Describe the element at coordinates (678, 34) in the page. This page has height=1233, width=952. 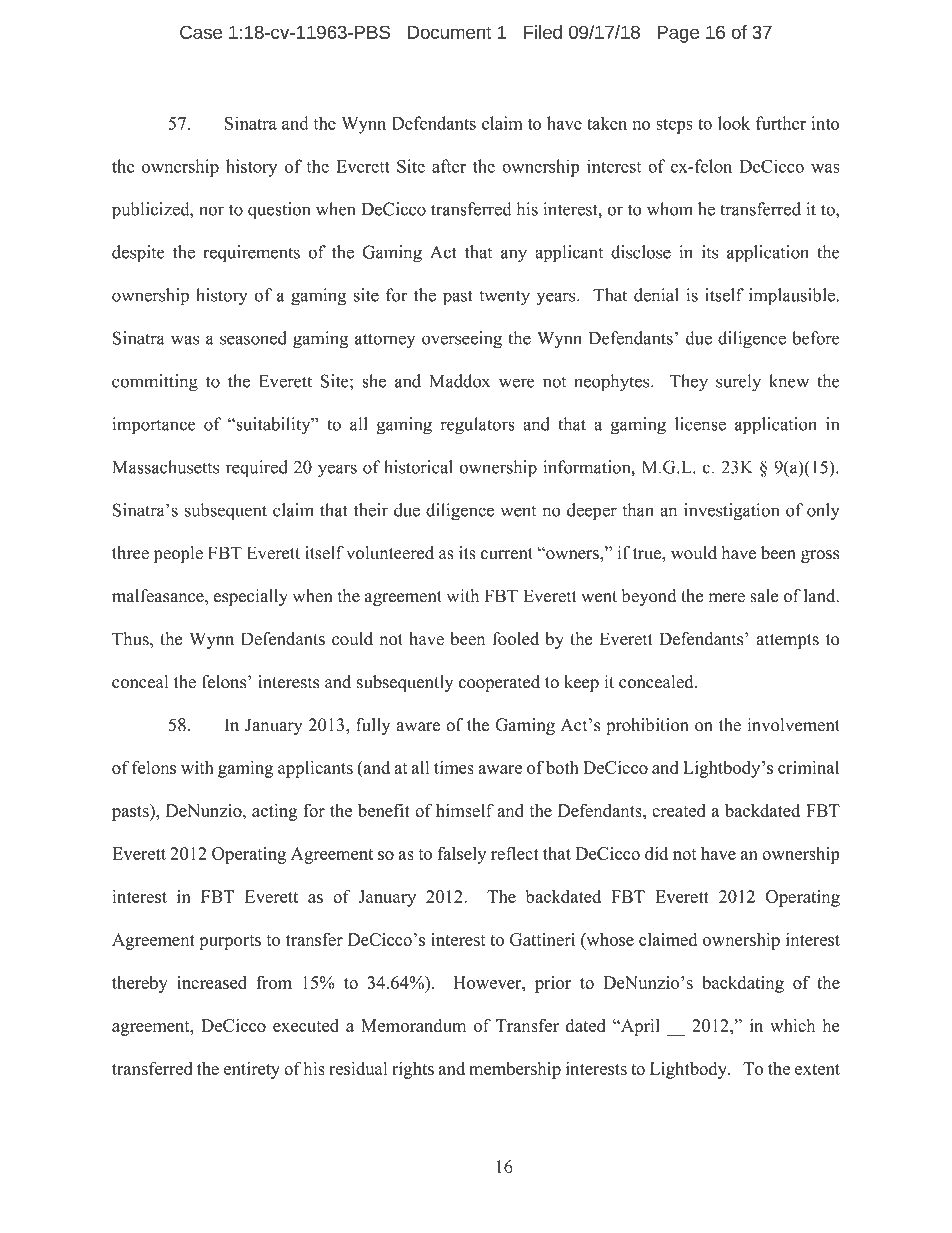
I see `Page` at that location.
